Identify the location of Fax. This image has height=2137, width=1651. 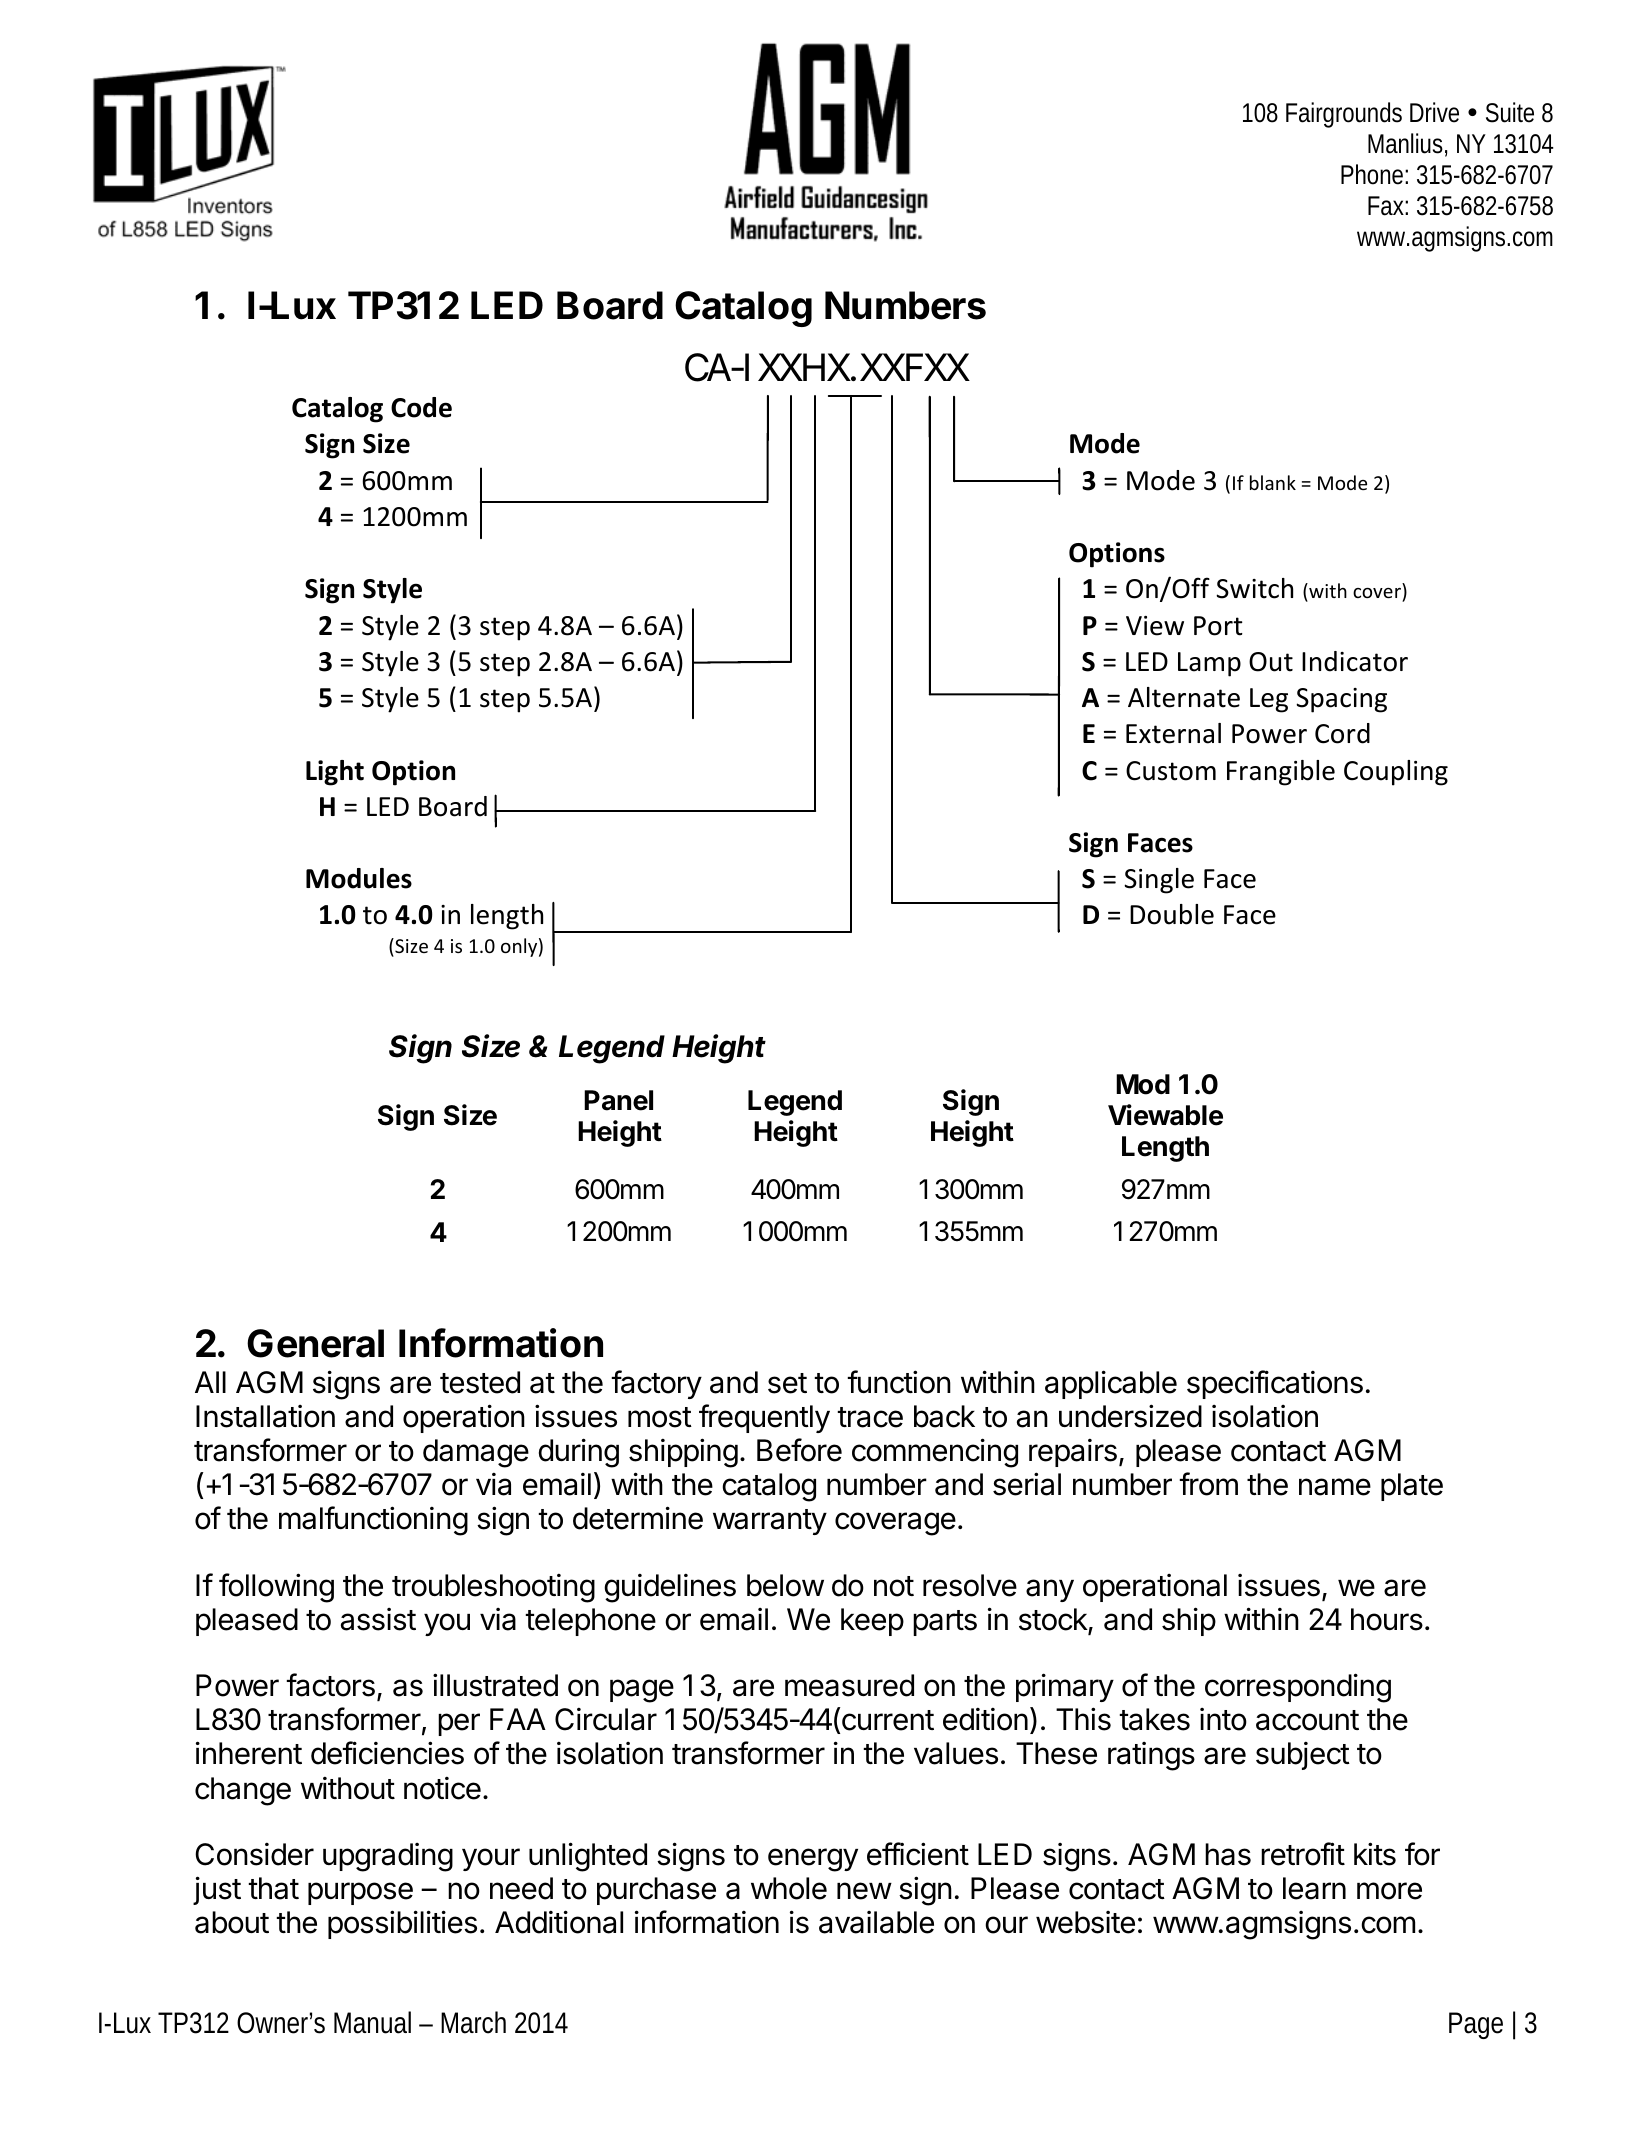
(1388, 206).
